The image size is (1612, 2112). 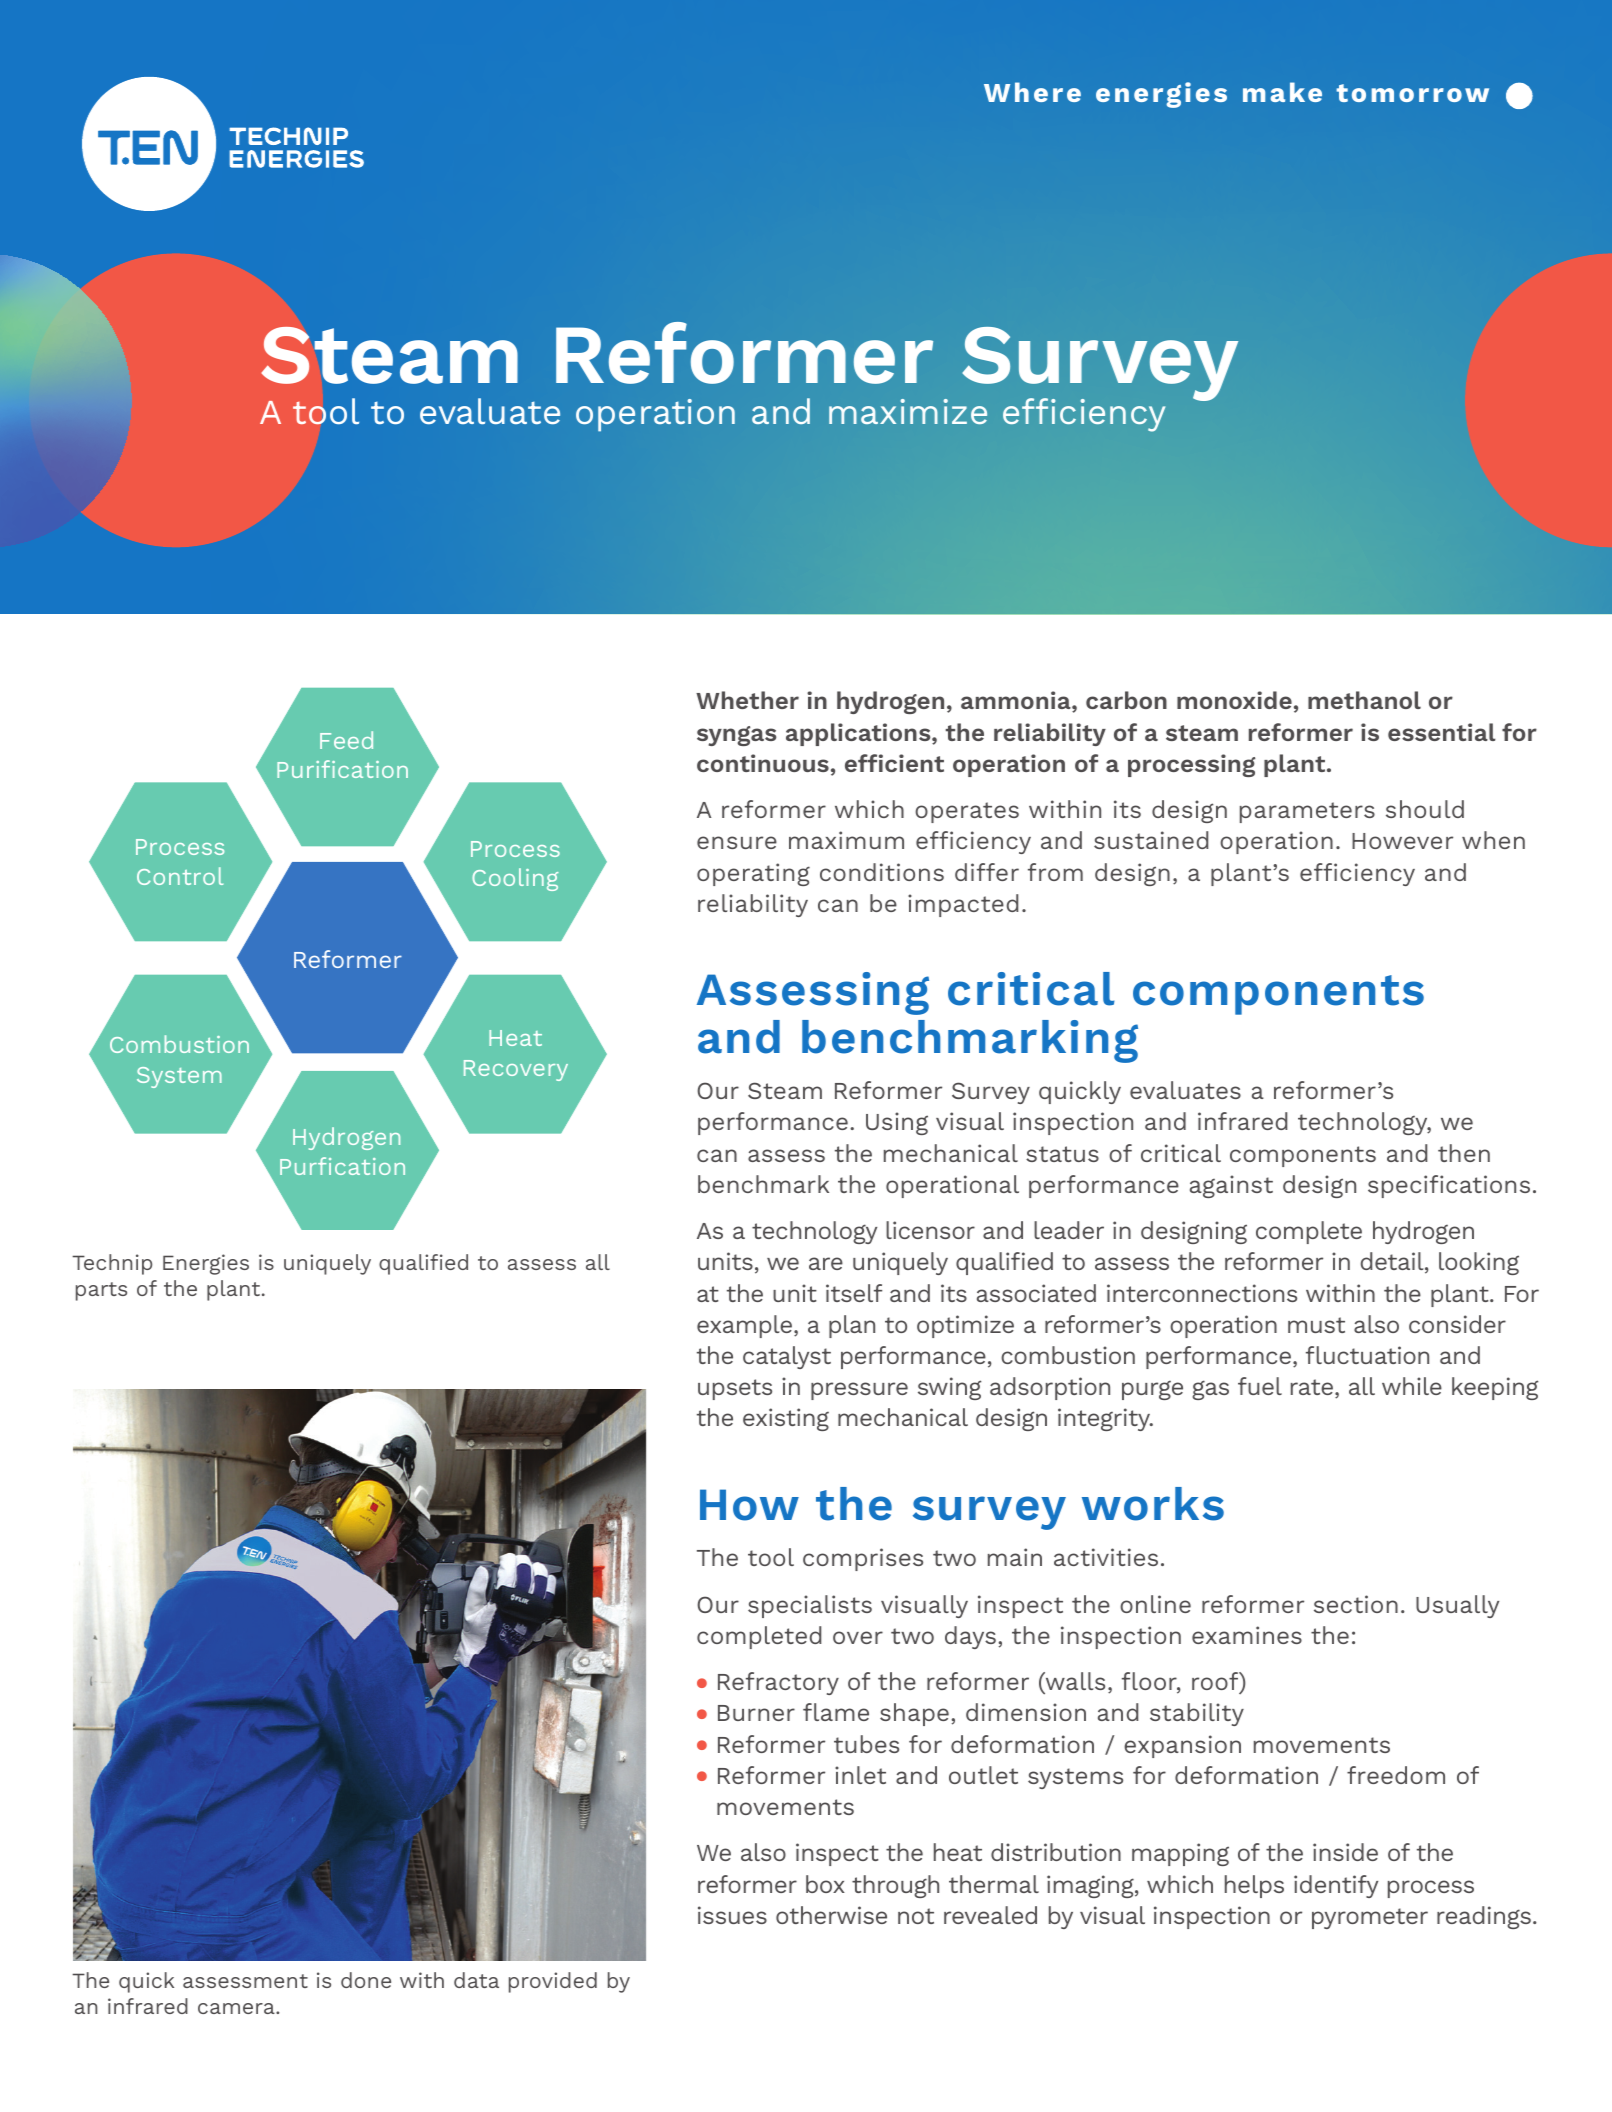 What do you see at coordinates (778, 1683) in the page?
I see `Refractory` at bounding box center [778, 1683].
